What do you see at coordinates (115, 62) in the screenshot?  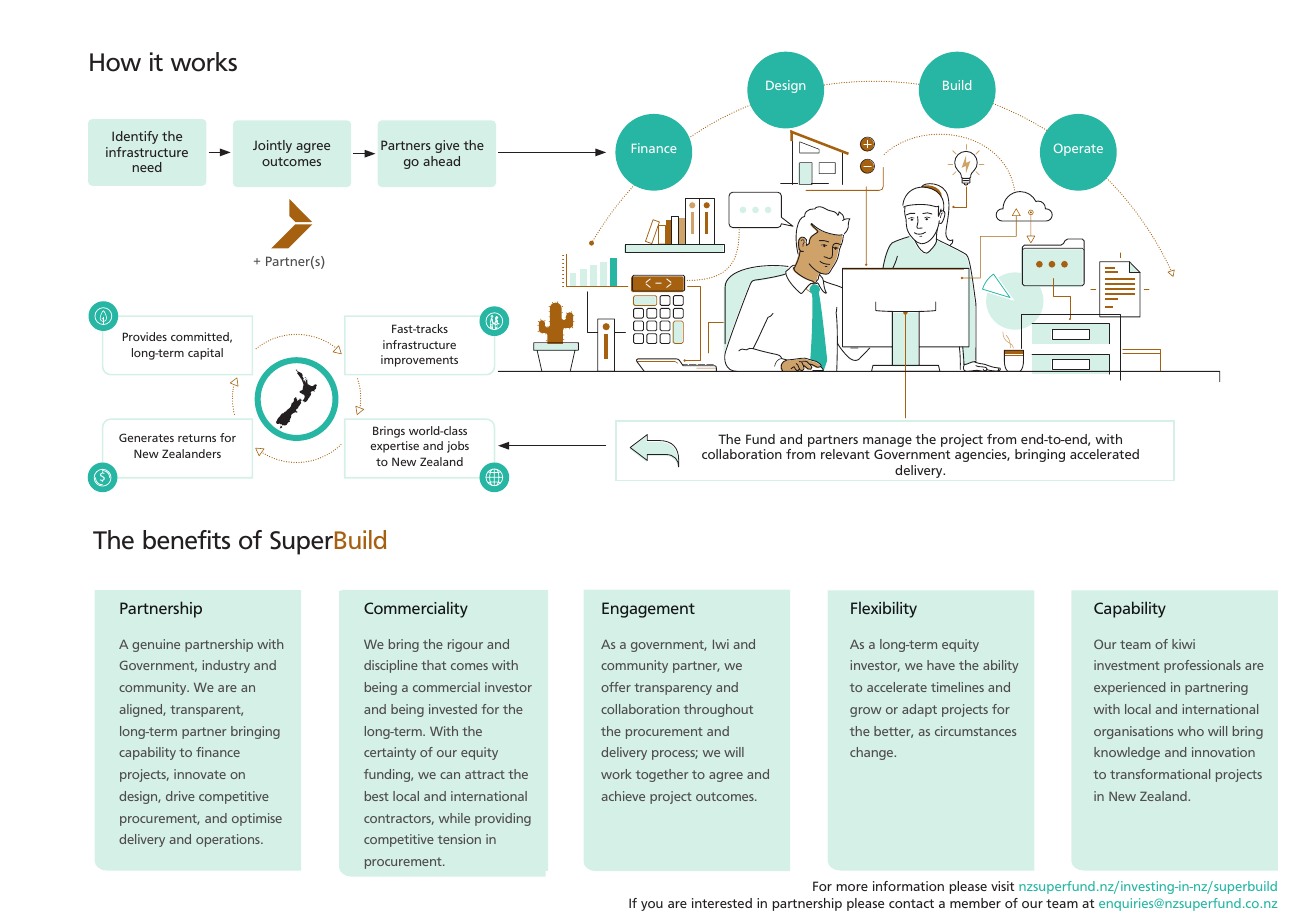 I see `How` at bounding box center [115, 62].
